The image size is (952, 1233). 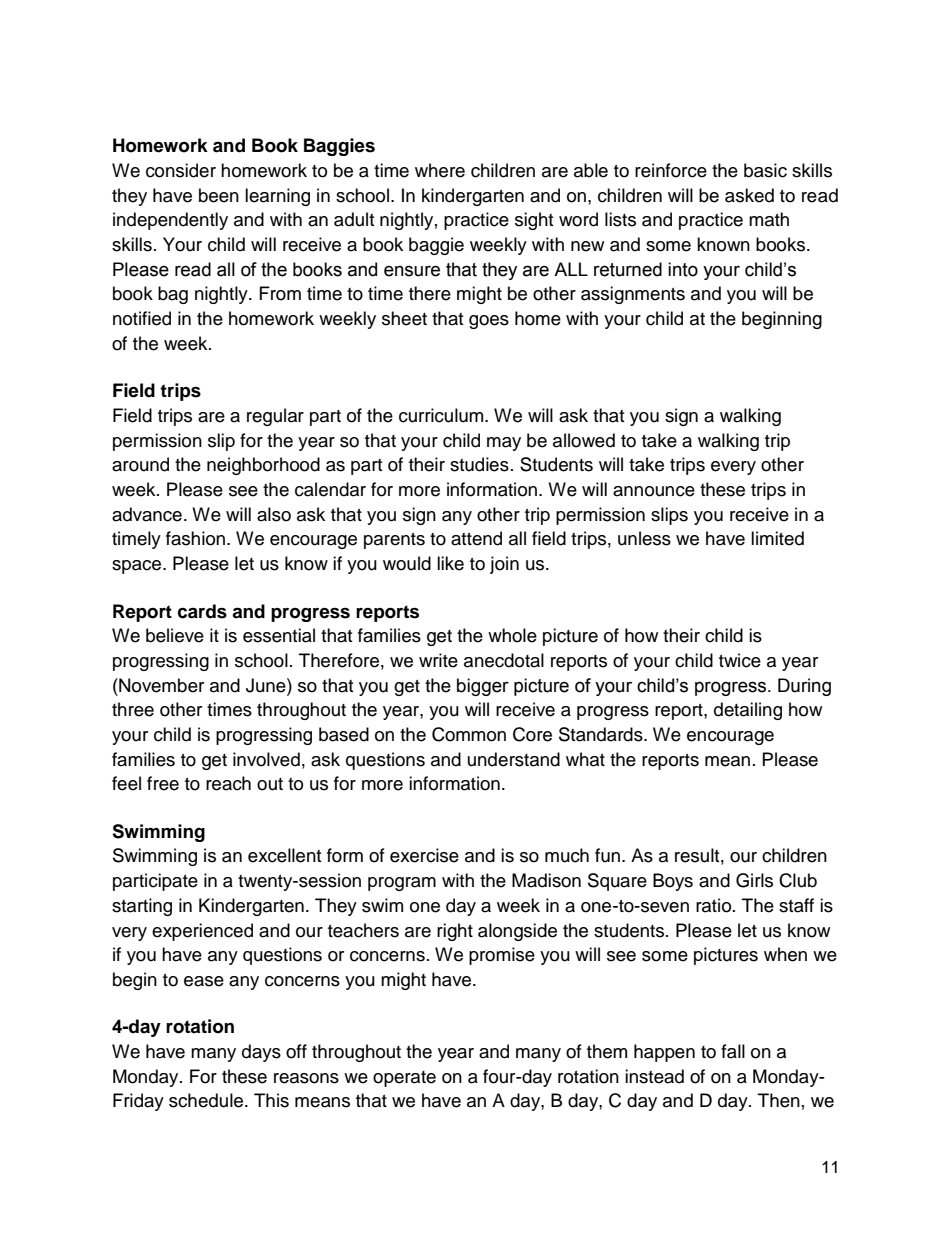 What do you see at coordinates (175, 635) in the document?
I see `believe` at bounding box center [175, 635].
